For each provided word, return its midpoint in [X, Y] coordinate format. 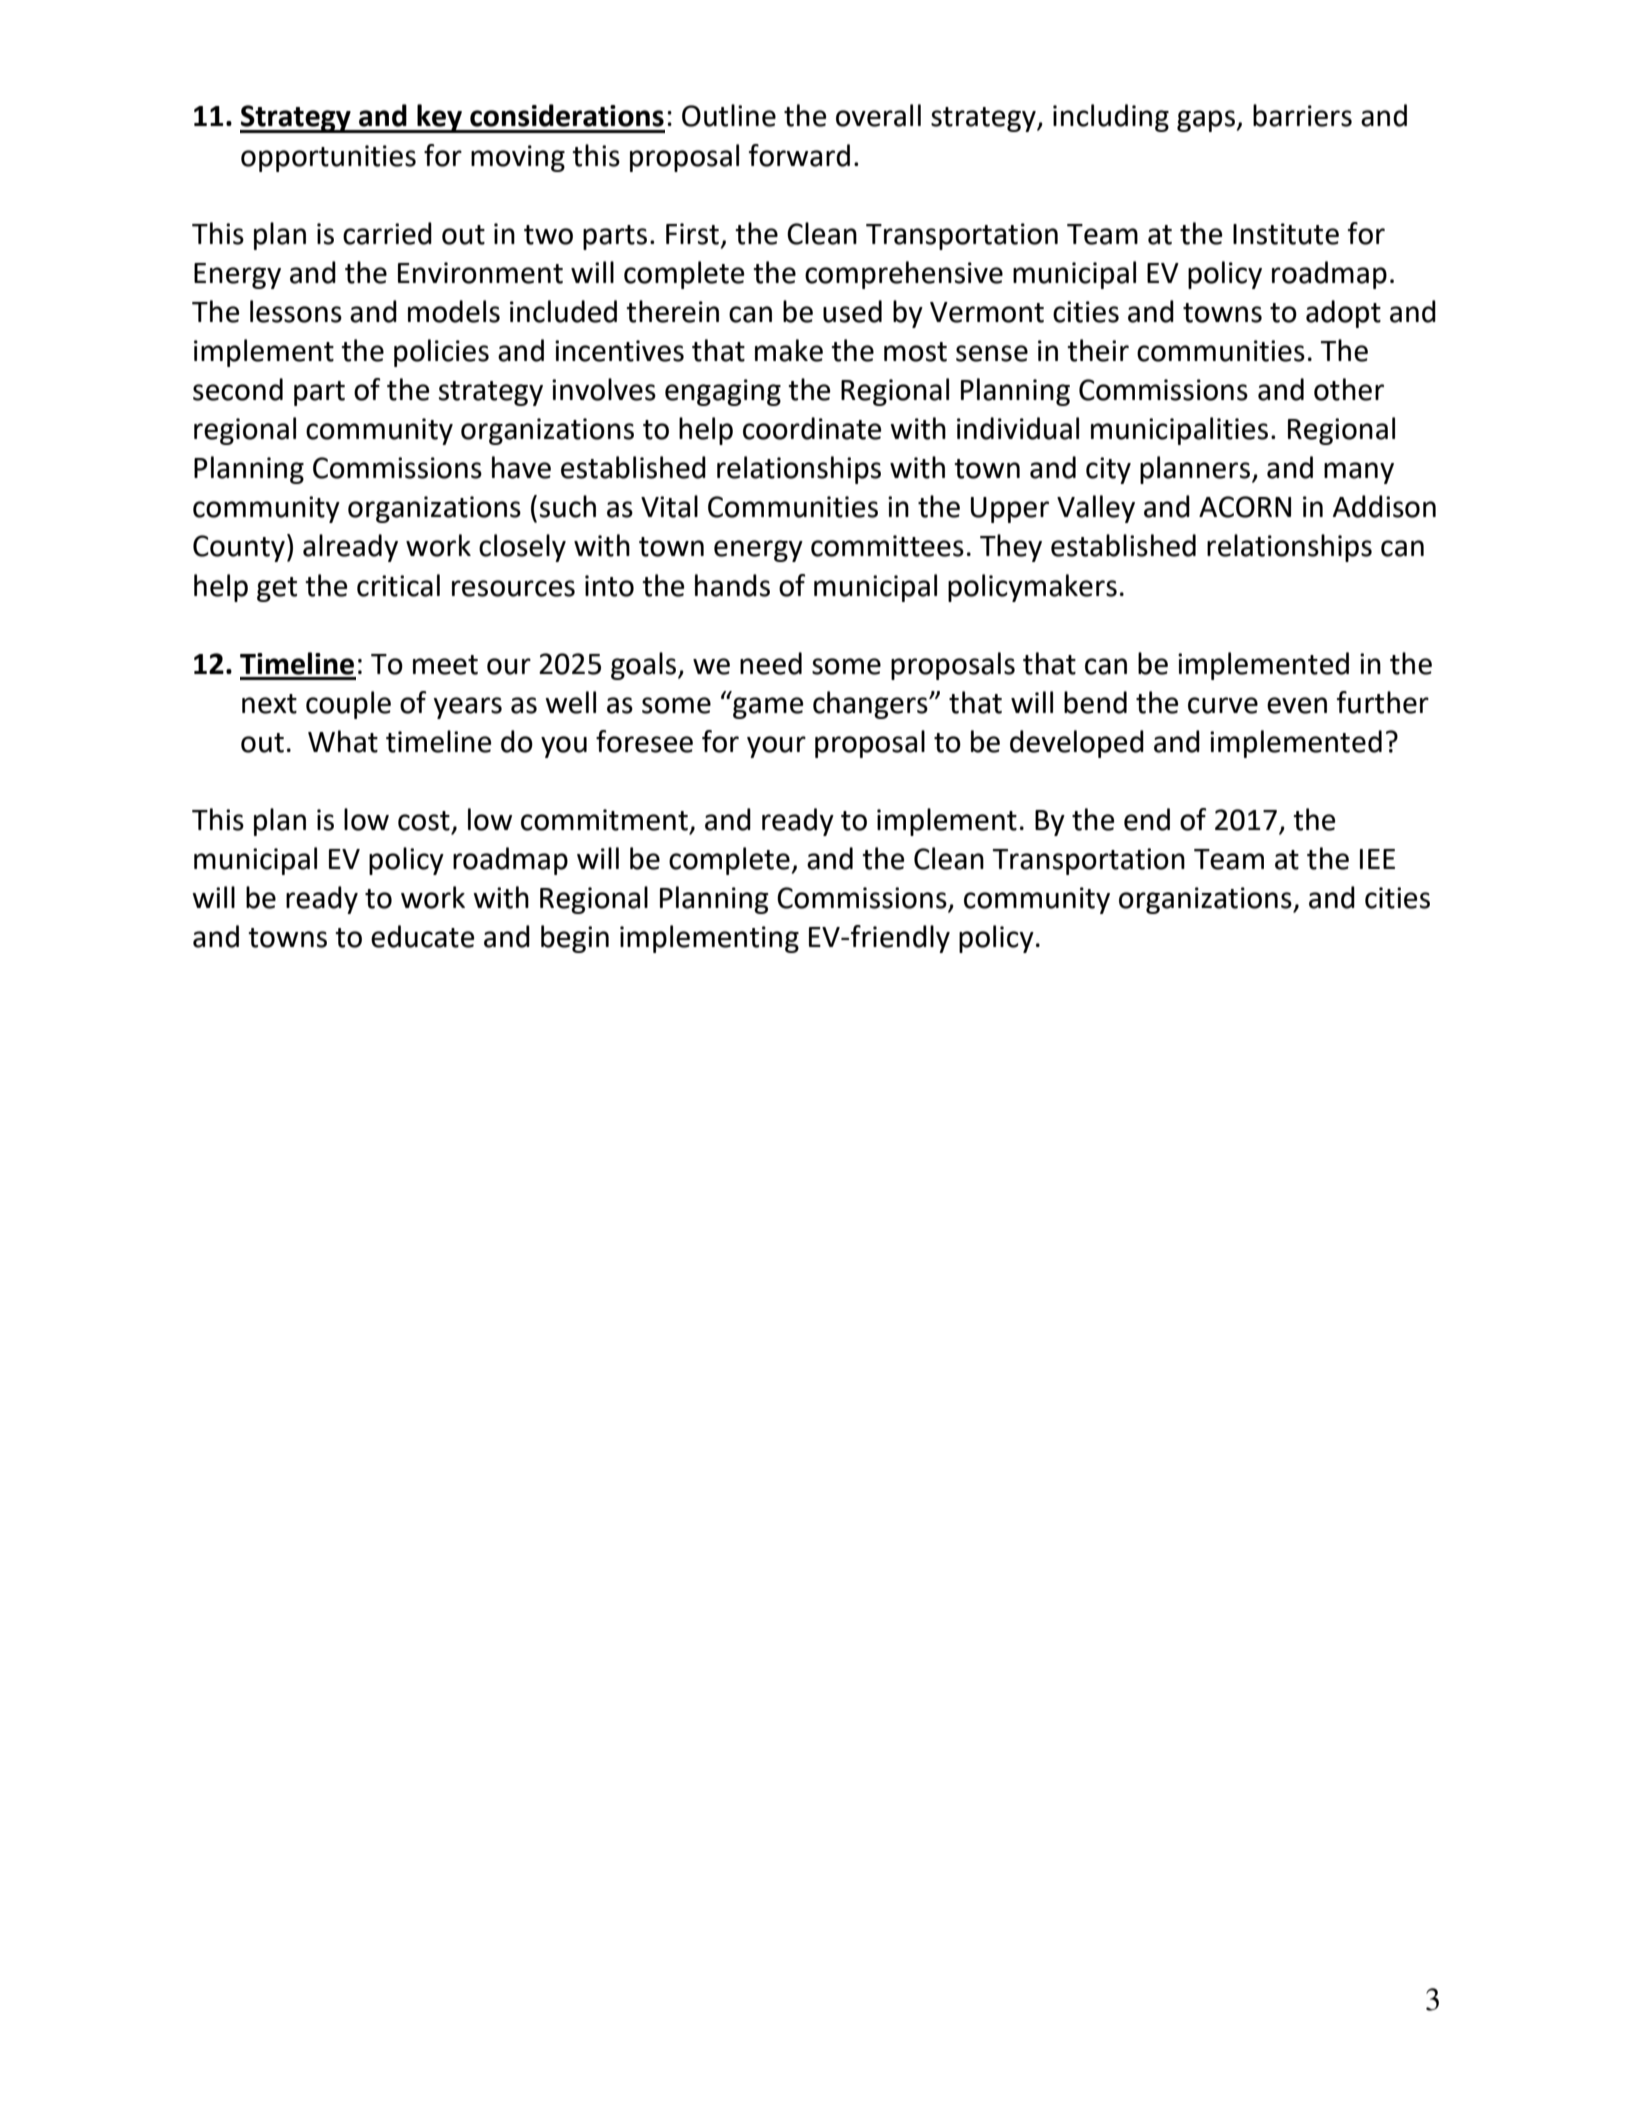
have [521, 467]
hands [732, 585]
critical [398, 585]
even [1297, 705]
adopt [1343, 314]
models [454, 311]
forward [799, 155]
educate [423, 936]
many [1359, 473]
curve [1223, 705]
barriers [1302, 115]
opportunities [328, 158]
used [852, 311]
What [343, 741]
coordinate [812, 428]
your [776, 747]
